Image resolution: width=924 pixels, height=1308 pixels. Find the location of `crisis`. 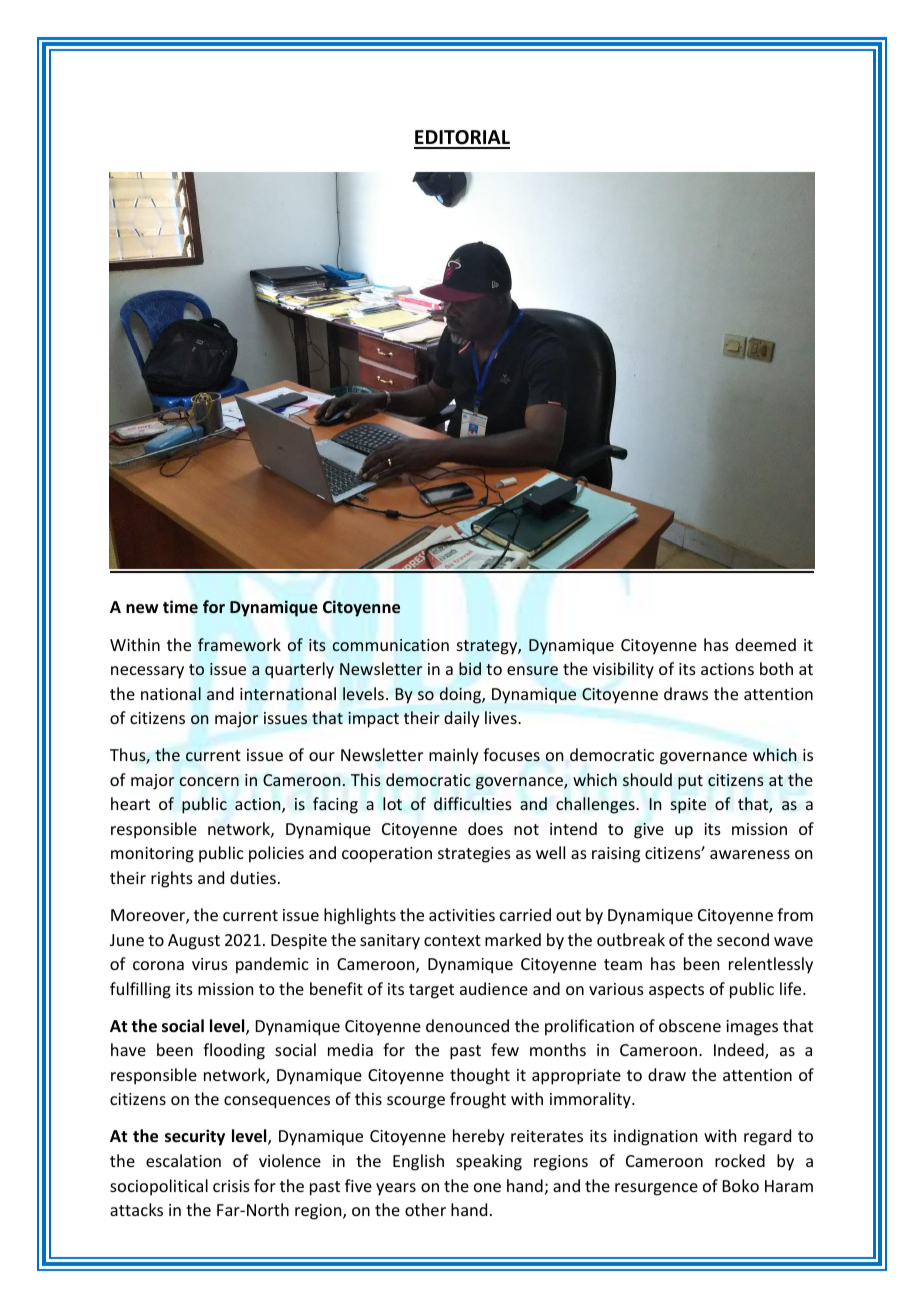

crisis is located at coordinates (231, 1186).
